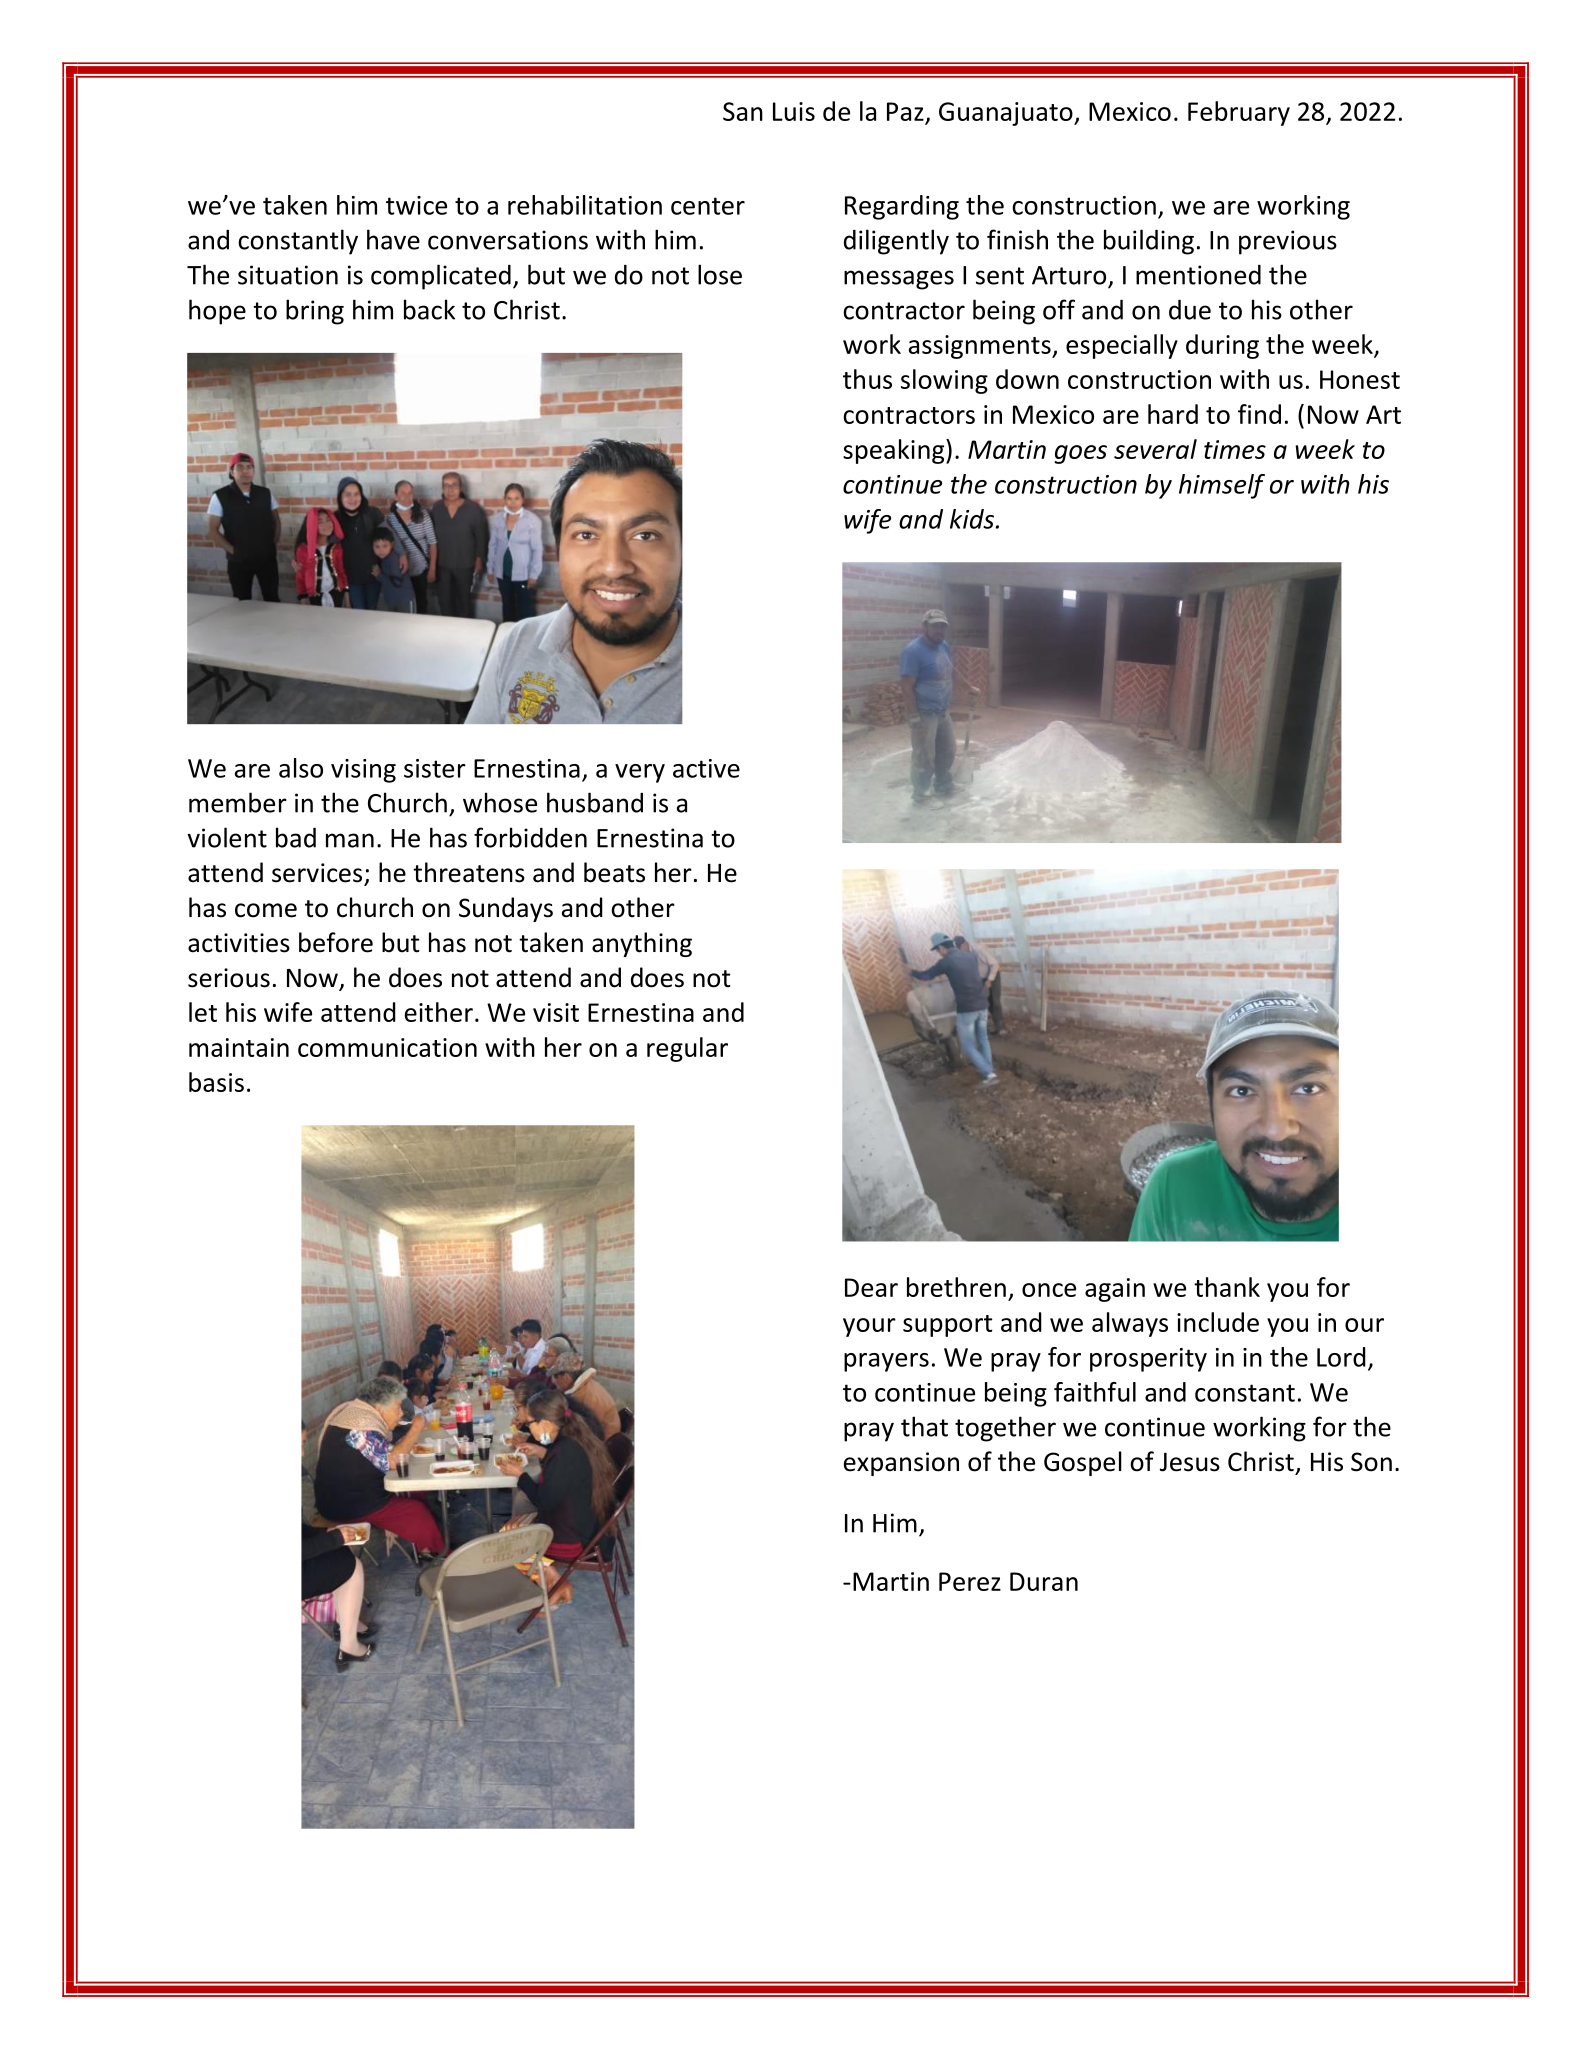  Describe the element at coordinates (794, 111) in the screenshot. I see `Luis` at that location.
